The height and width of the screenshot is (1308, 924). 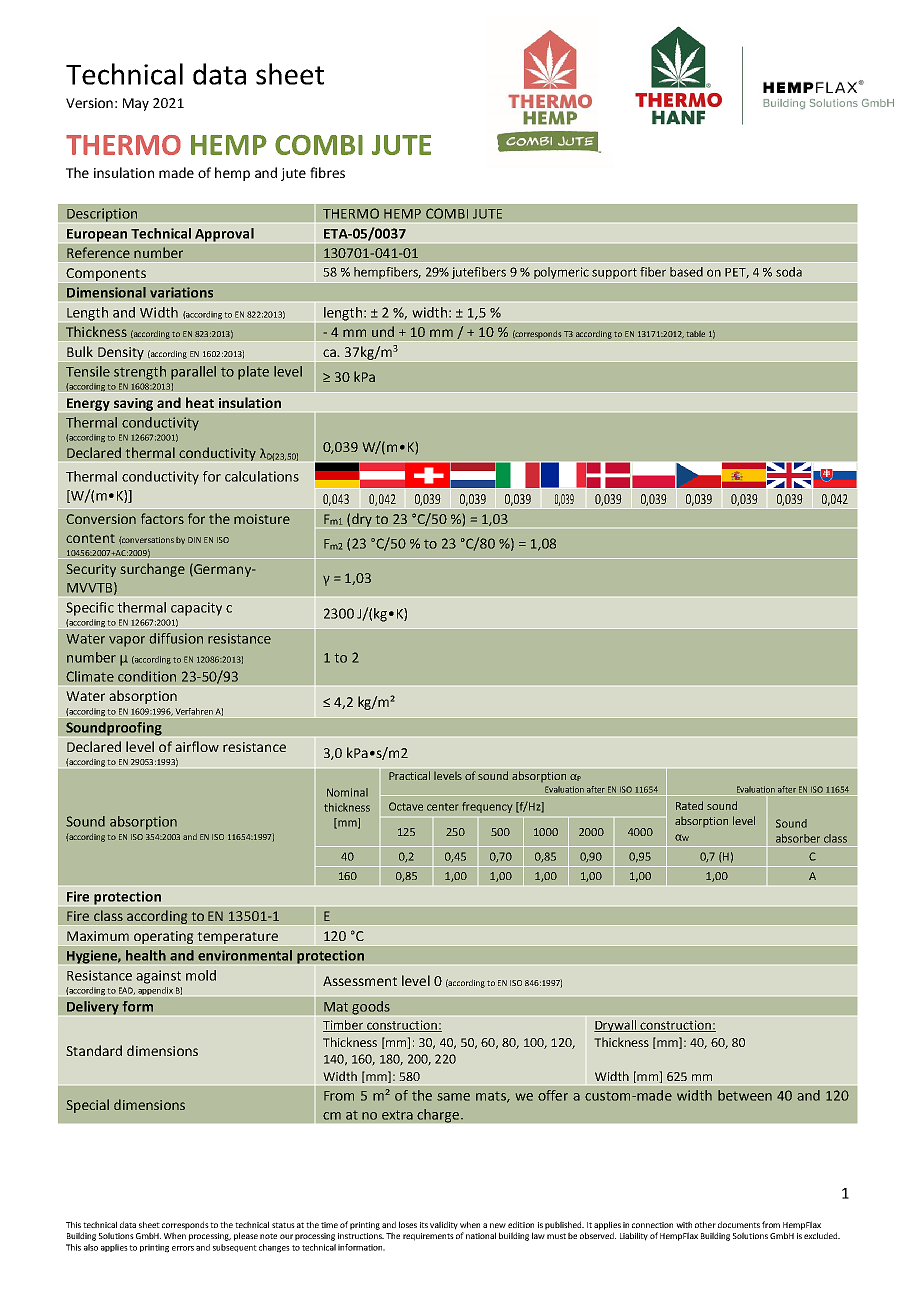 I want to click on validity, so click(x=444, y=1225).
